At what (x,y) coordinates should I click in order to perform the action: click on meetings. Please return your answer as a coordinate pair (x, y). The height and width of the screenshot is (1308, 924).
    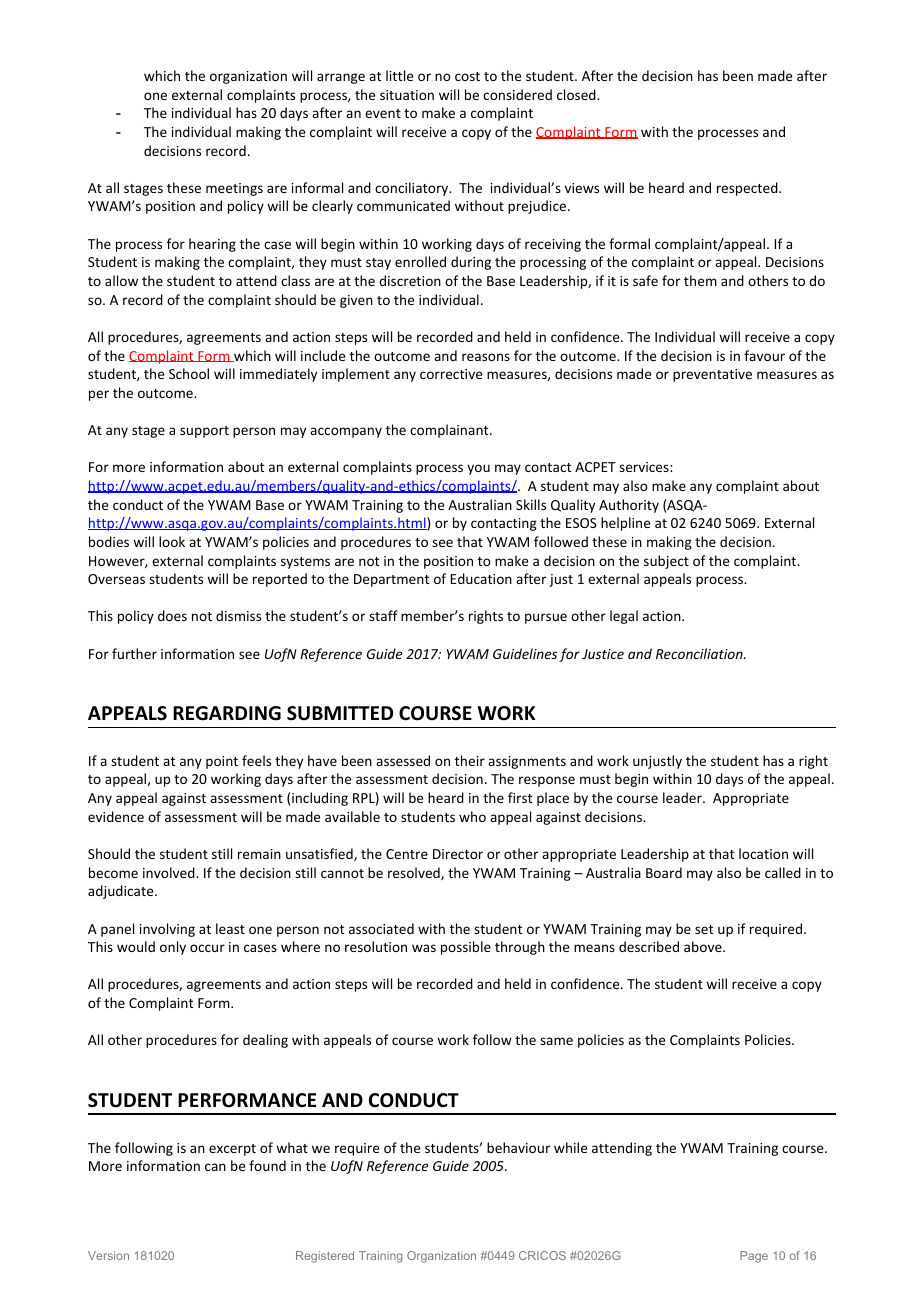
    Looking at the image, I should click on (234, 189).
